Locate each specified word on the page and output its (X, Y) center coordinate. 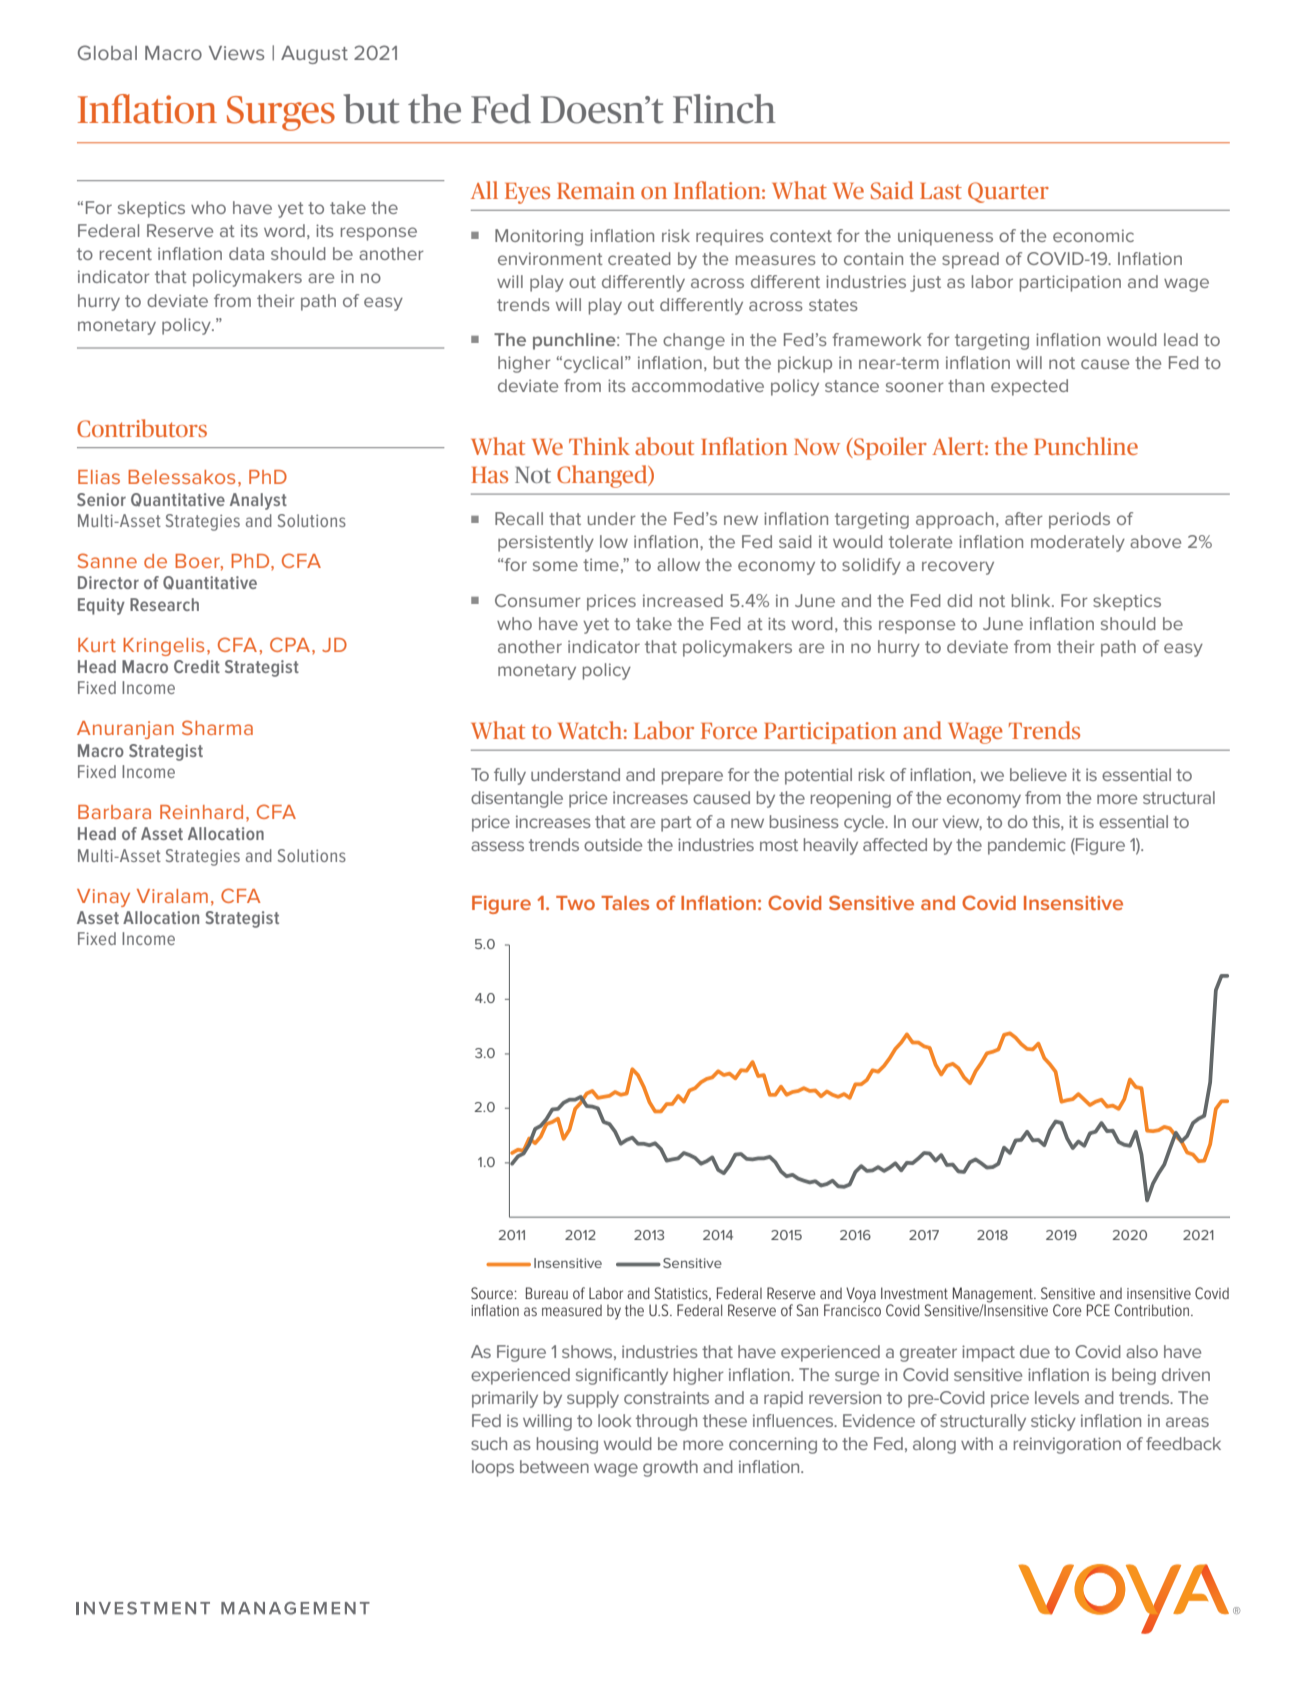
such (489, 1443)
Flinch (724, 109)
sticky (1053, 1422)
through (666, 1422)
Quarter (1008, 192)
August (314, 55)
